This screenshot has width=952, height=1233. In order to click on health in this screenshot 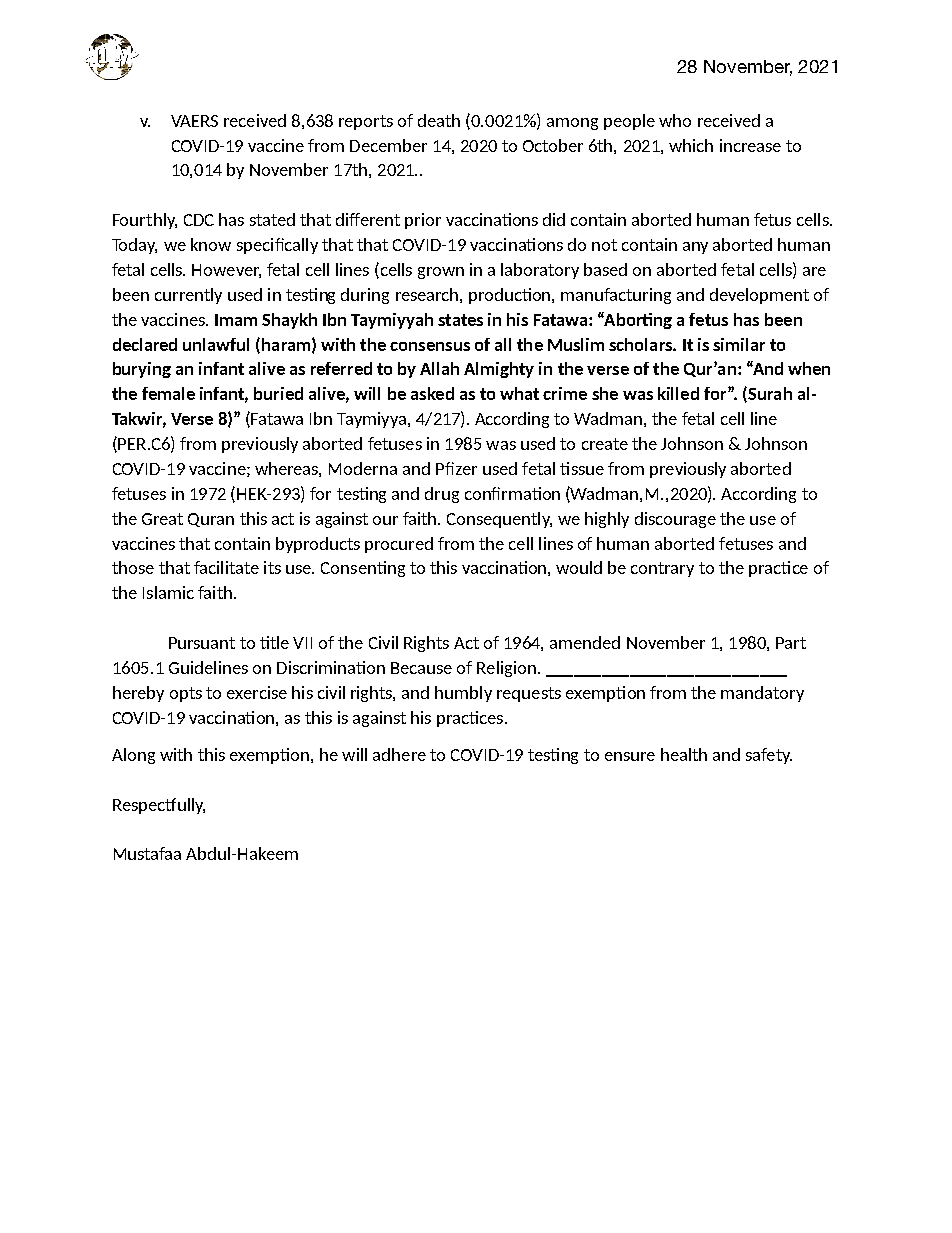, I will do `click(684, 754)`.
